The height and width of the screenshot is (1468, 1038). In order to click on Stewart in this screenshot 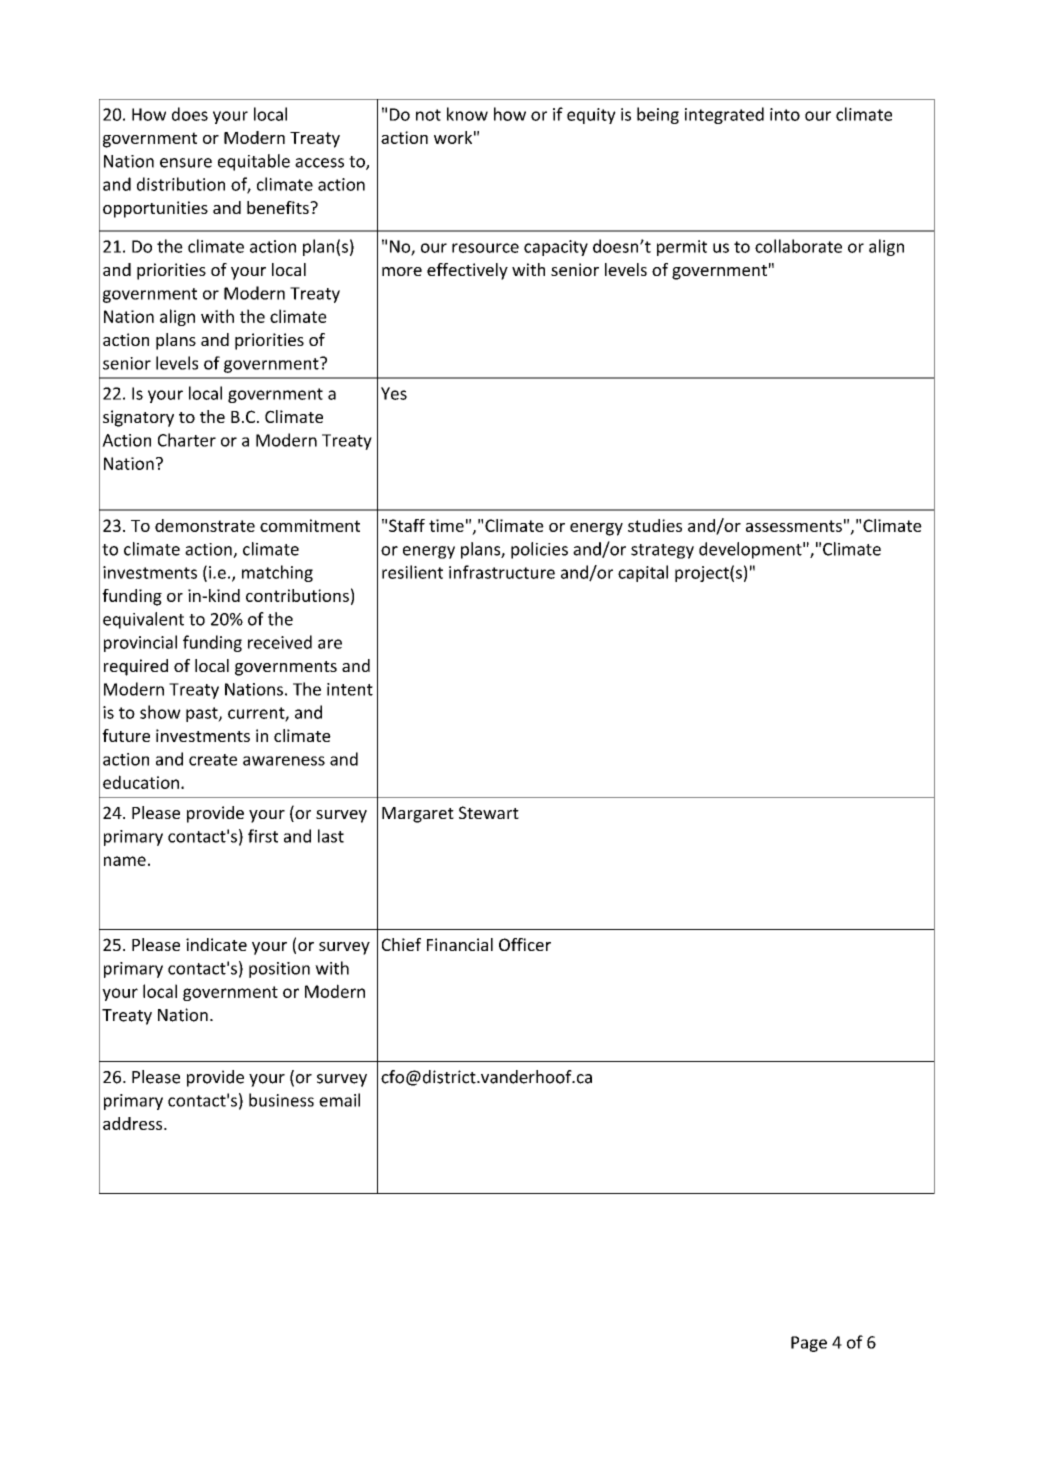, I will do `click(489, 812)`.
